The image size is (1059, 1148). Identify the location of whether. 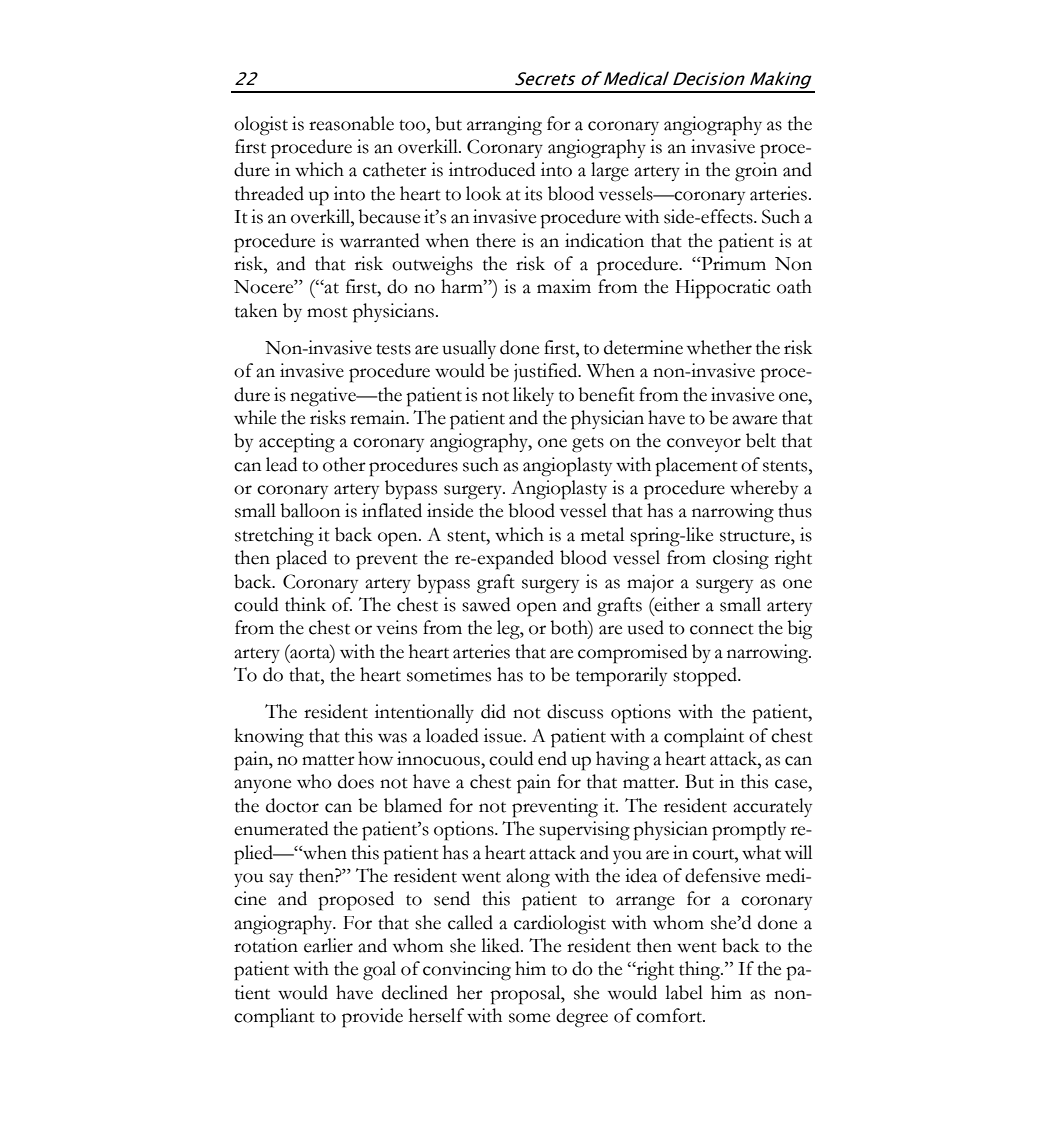
(719, 347).
